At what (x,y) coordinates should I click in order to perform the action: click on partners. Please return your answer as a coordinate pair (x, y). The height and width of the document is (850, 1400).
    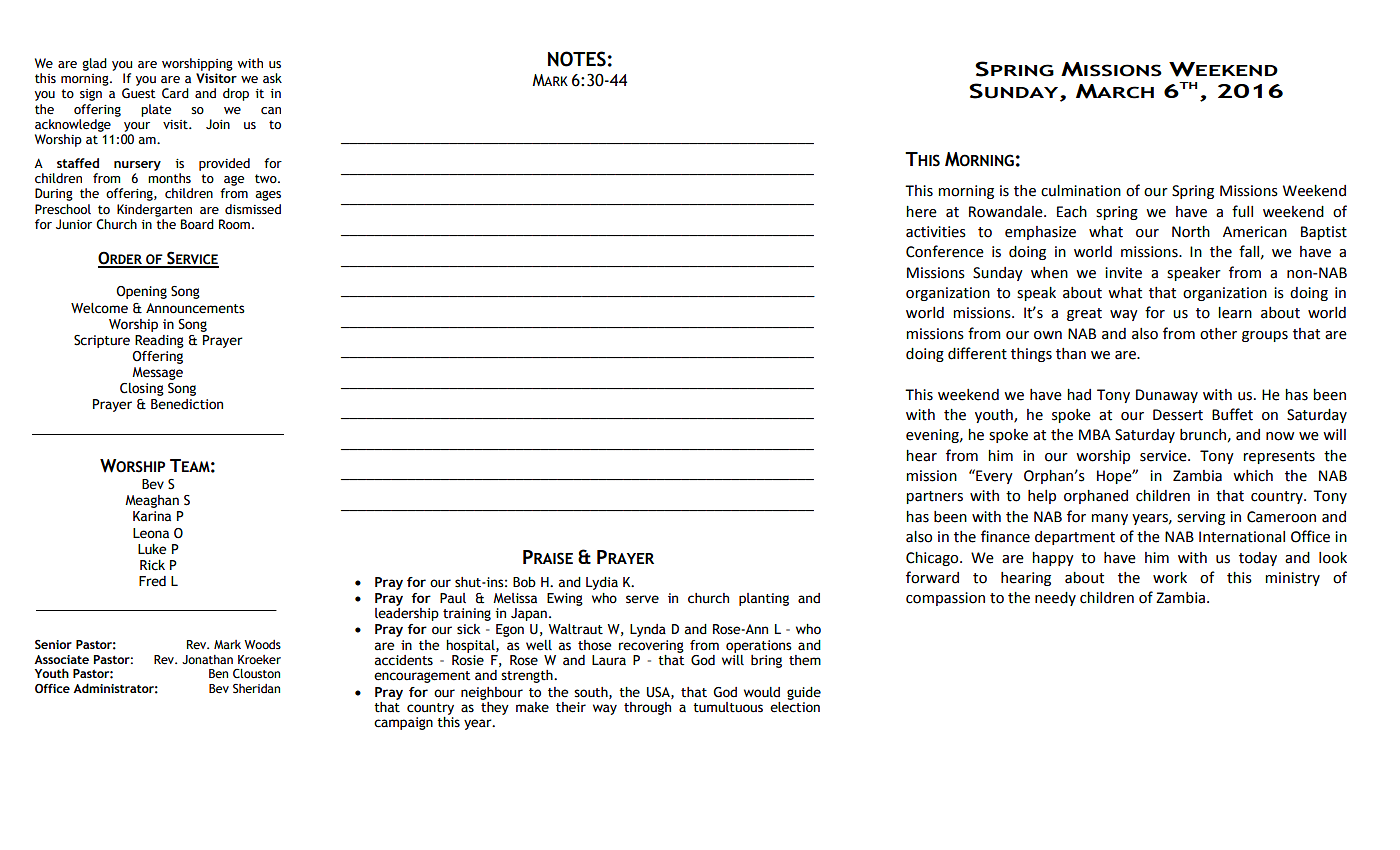
    Looking at the image, I should click on (934, 497).
